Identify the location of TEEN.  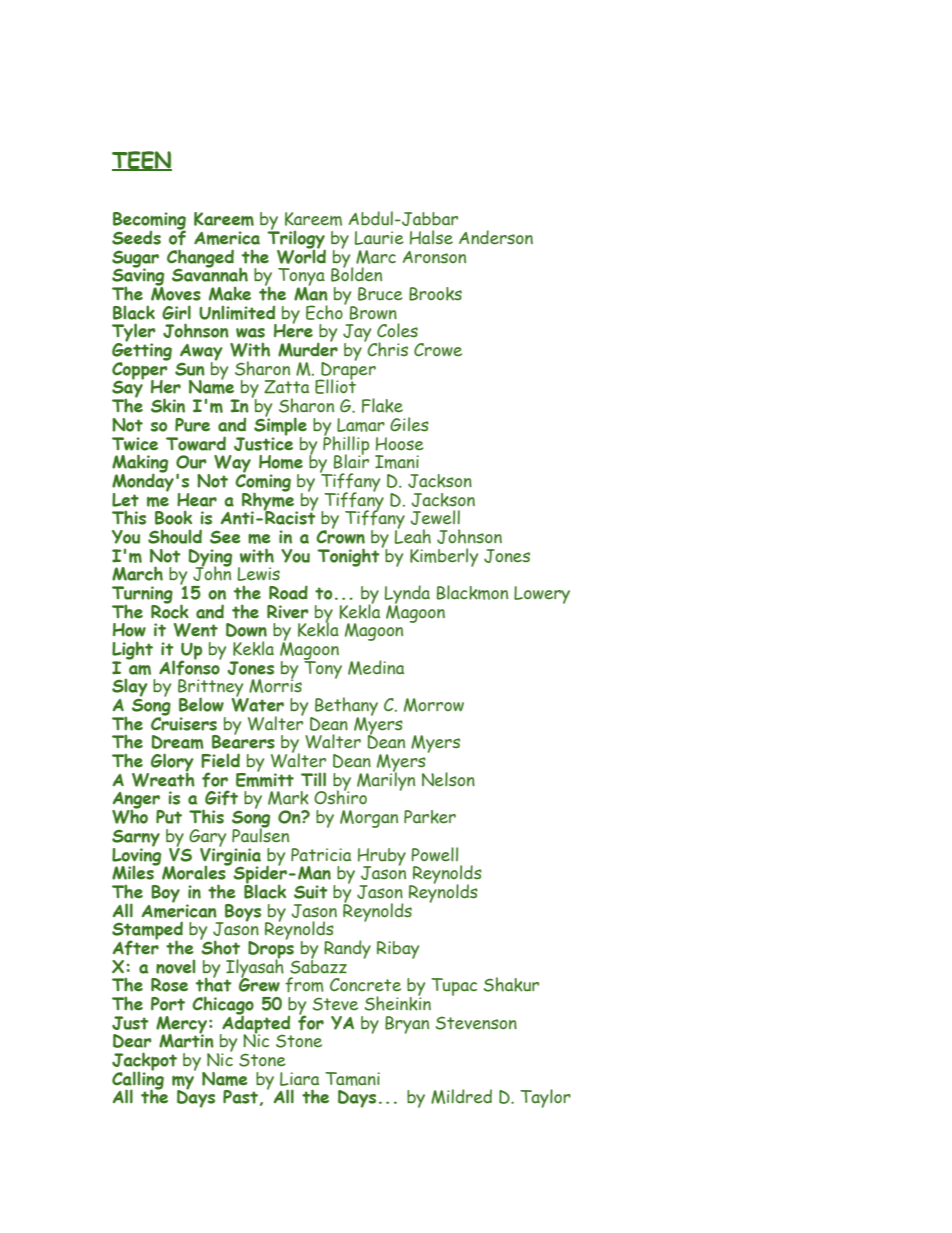
(142, 161).
